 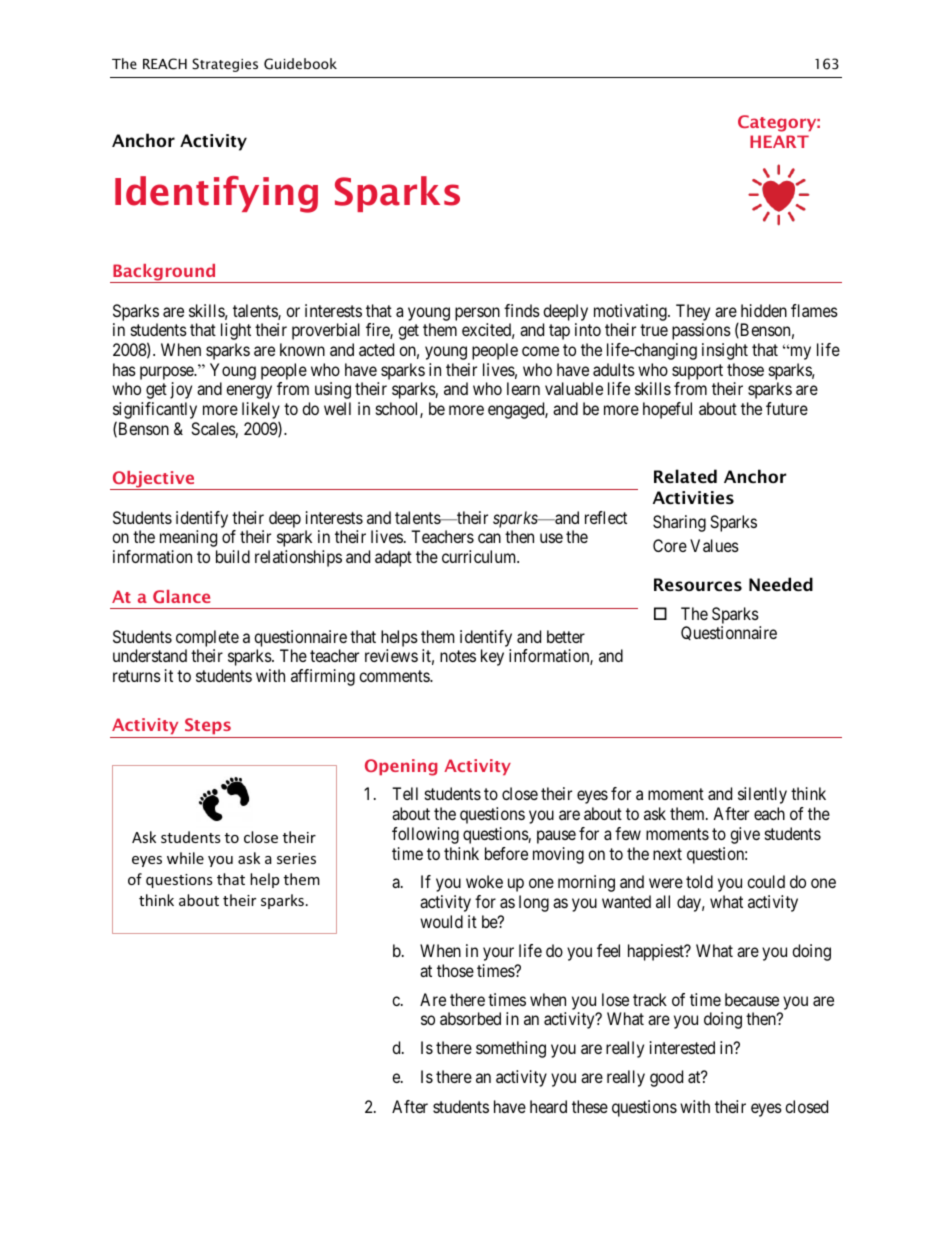 What do you see at coordinates (698, 584) in the screenshot?
I see `Resources` at bounding box center [698, 584].
